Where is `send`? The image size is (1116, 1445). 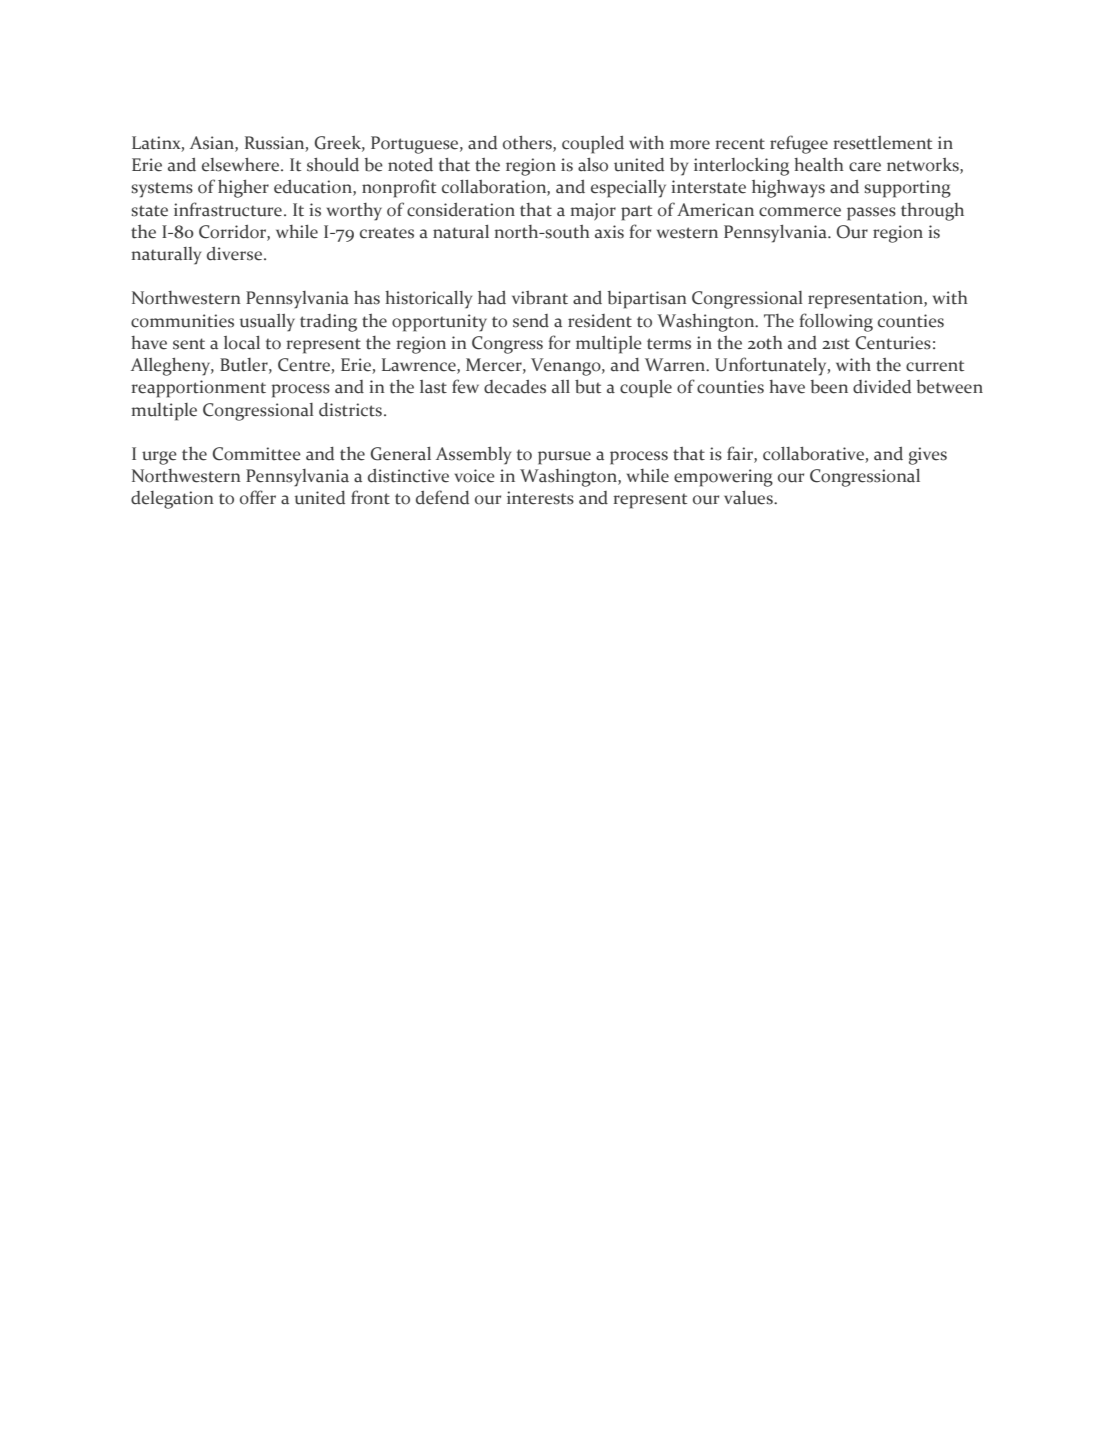 send is located at coordinates (531, 321).
